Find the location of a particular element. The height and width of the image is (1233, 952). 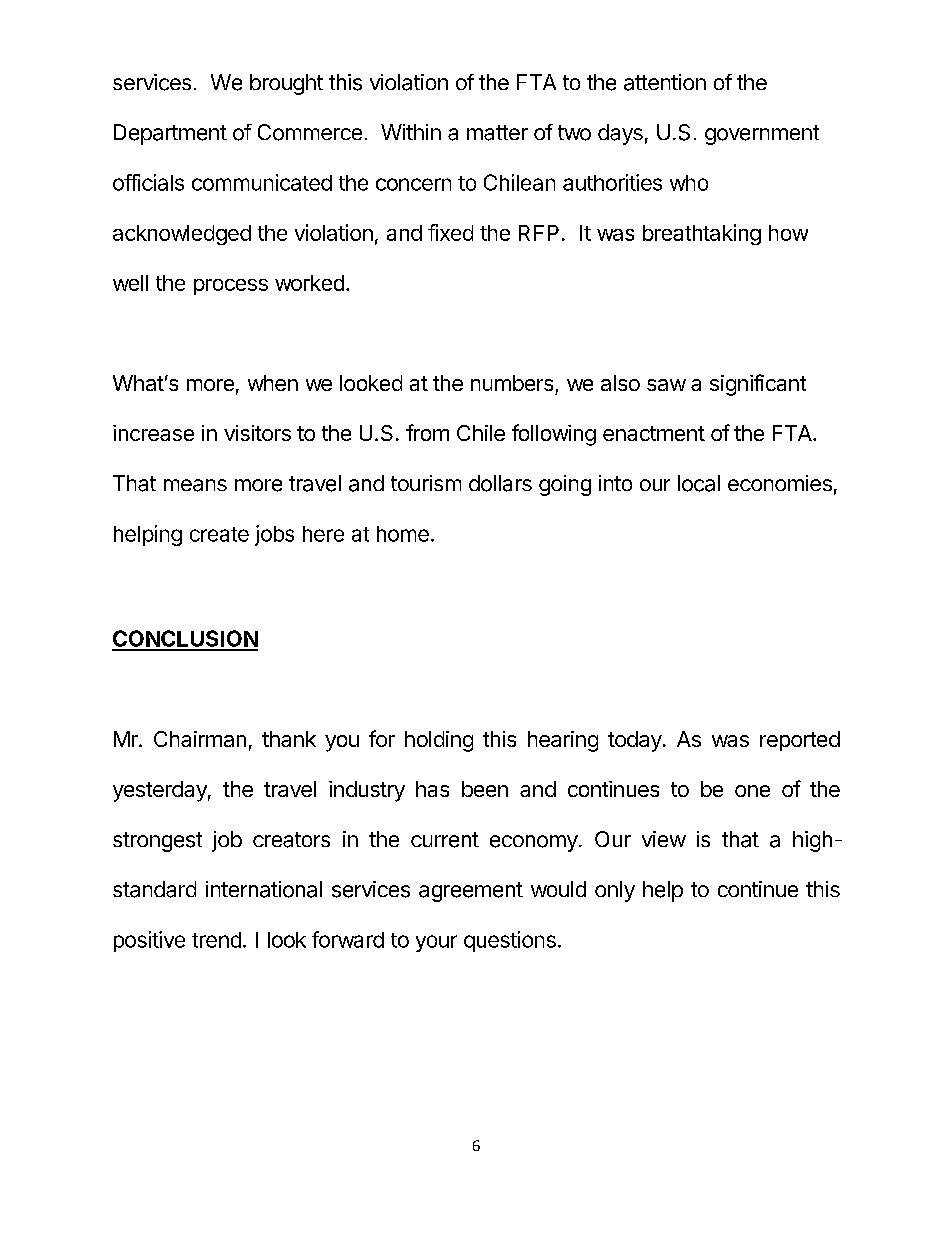

matter is located at coordinates (497, 133).
